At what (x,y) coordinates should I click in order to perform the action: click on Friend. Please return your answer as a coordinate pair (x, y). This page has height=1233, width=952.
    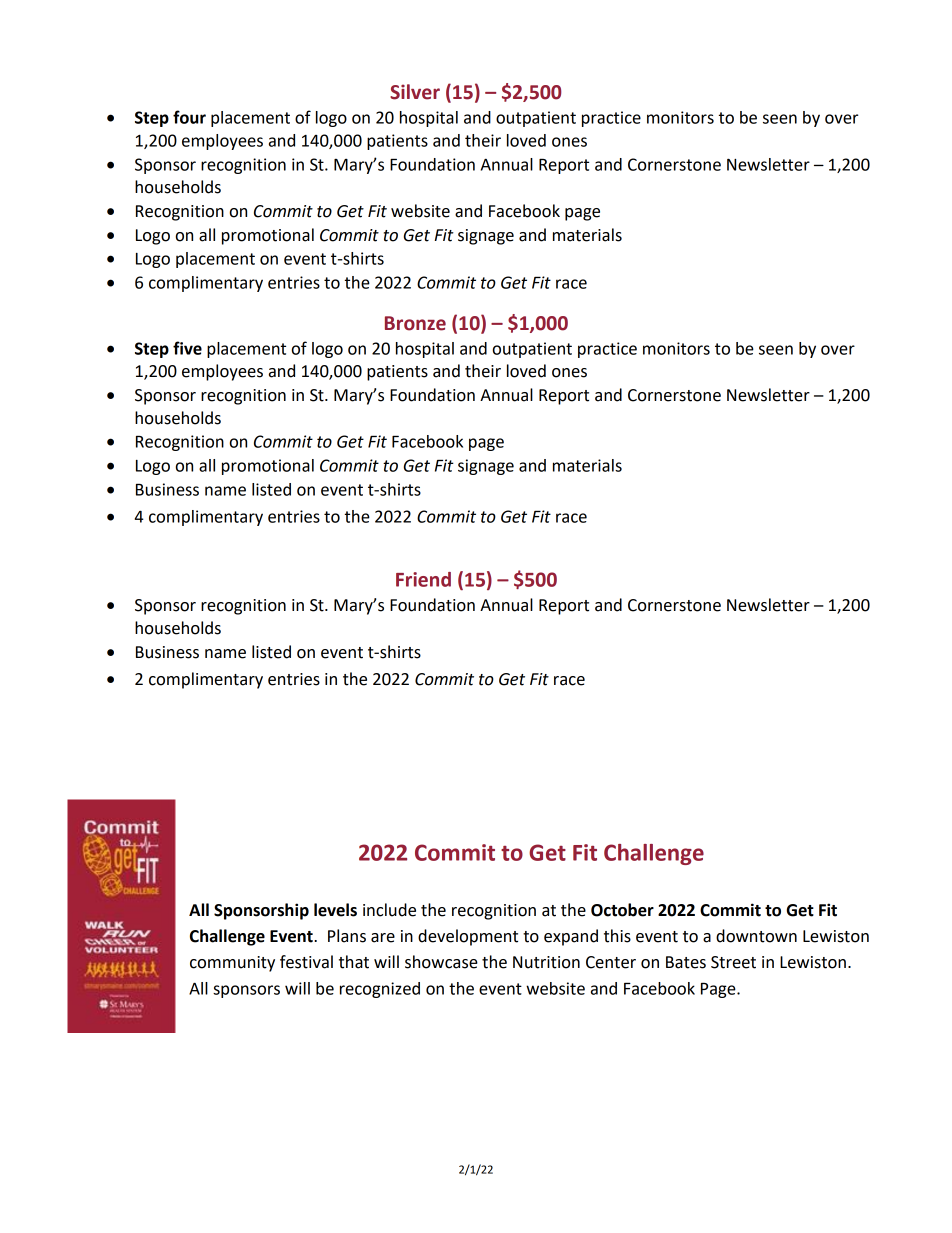
    Looking at the image, I should click on (423, 579).
